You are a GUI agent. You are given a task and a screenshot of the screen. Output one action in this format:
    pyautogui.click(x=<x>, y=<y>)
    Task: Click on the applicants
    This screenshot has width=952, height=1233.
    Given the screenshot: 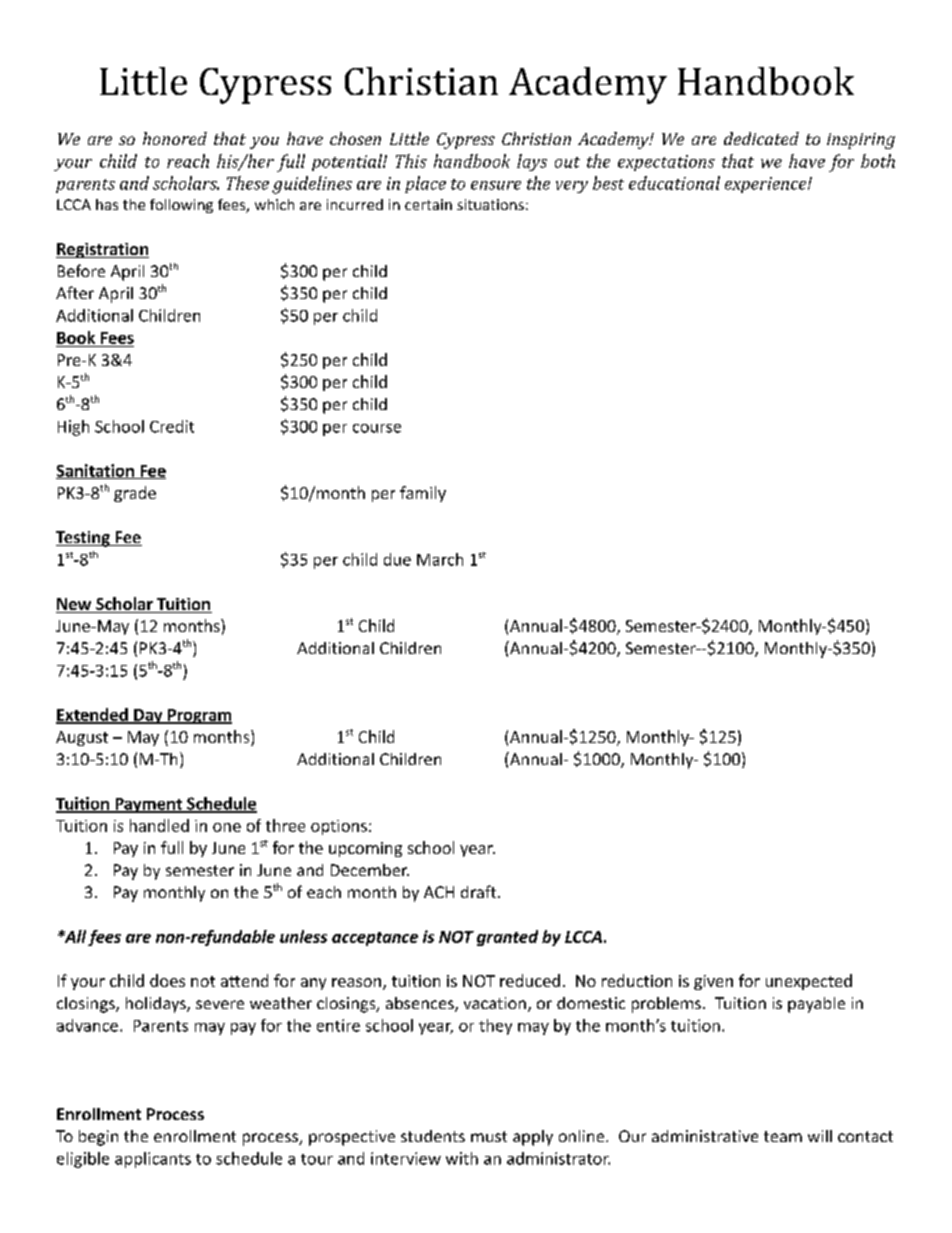 What is the action you would take?
    pyautogui.click(x=153, y=1160)
